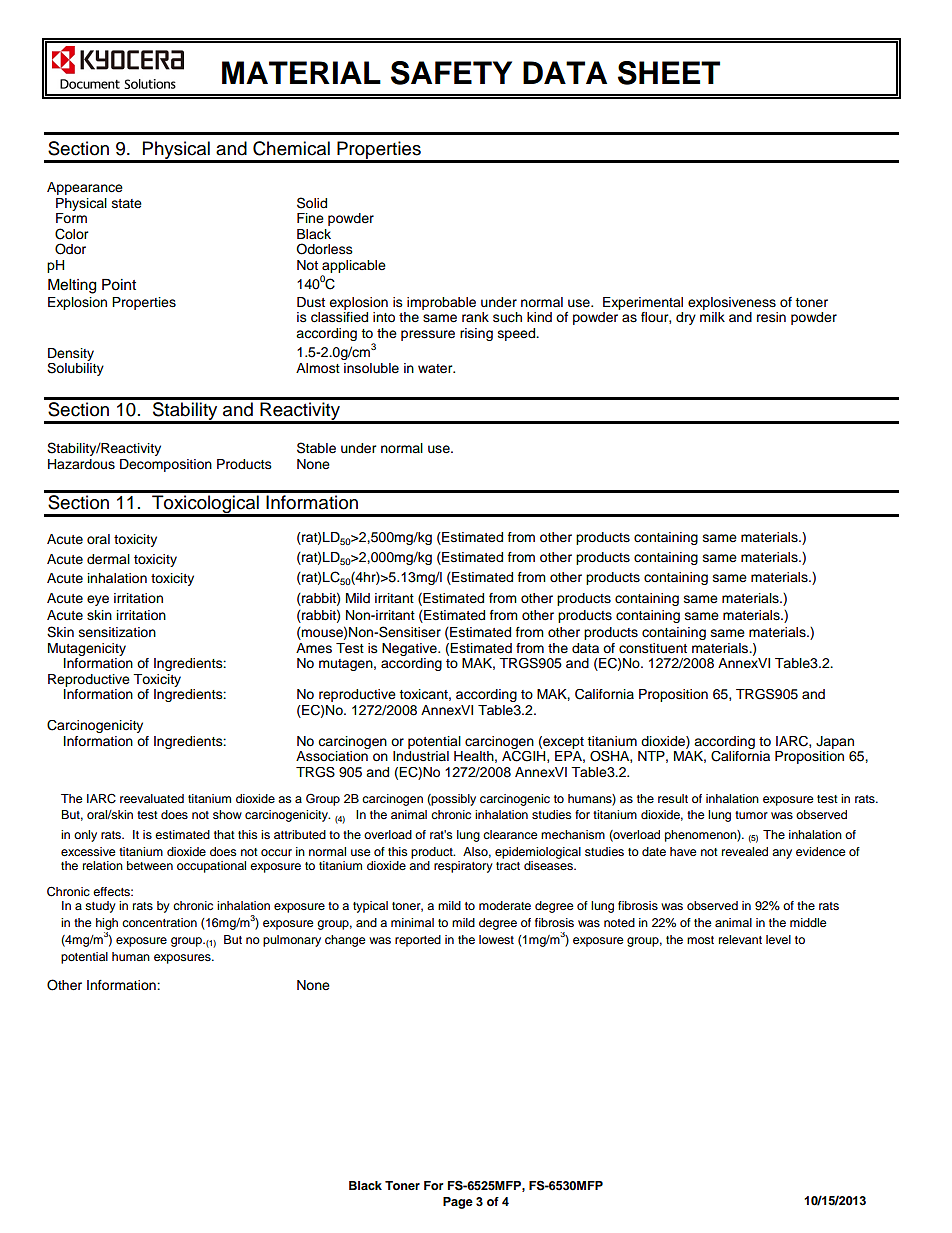 This document has height=1233, width=952. I want to click on Page, so click(458, 1203).
